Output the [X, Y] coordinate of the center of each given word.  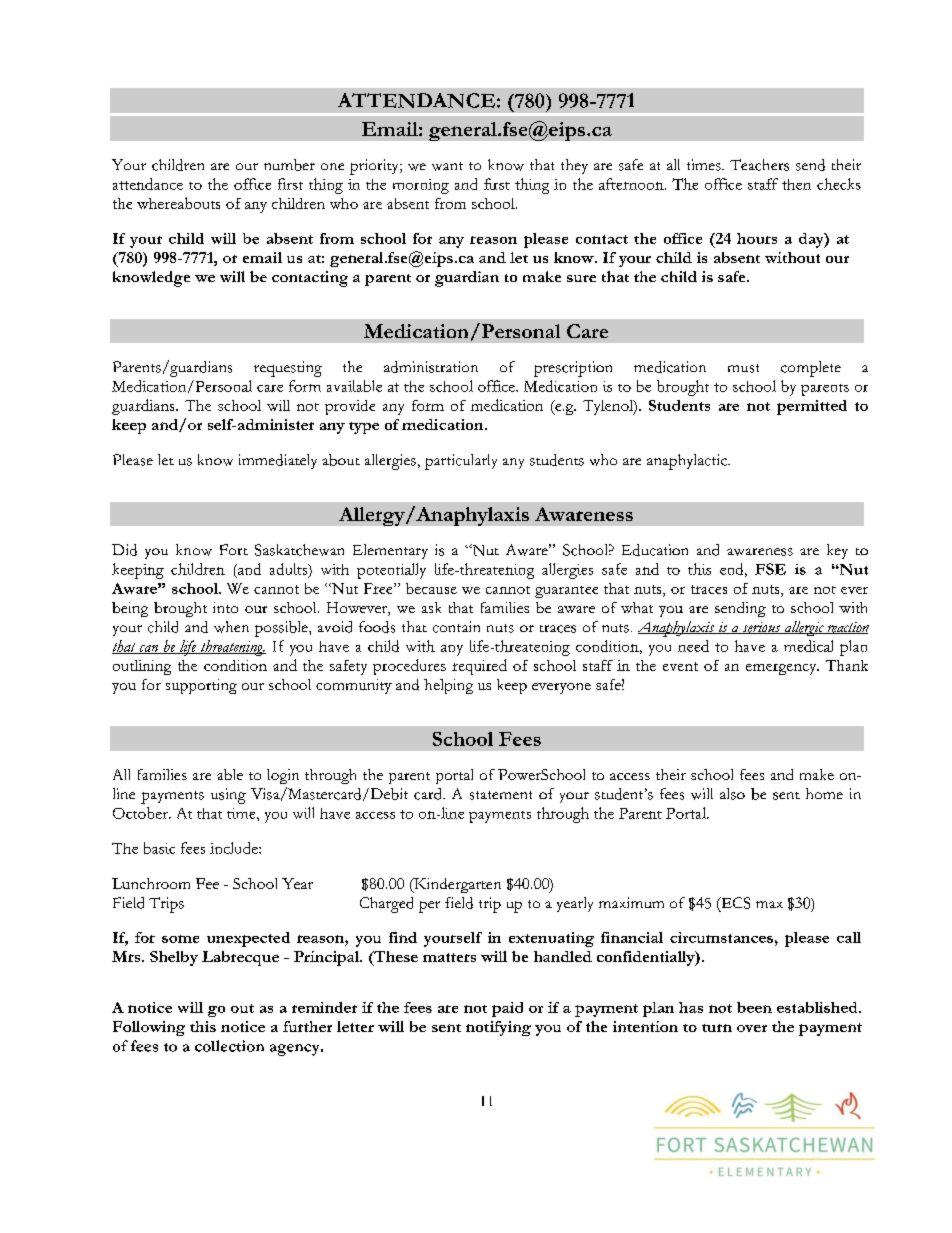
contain [456, 627]
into [225, 607]
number [289, 165]
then [796, 184]
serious [761, 628]
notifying [498, 1028]
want [447, 166]
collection [229, 1046]
